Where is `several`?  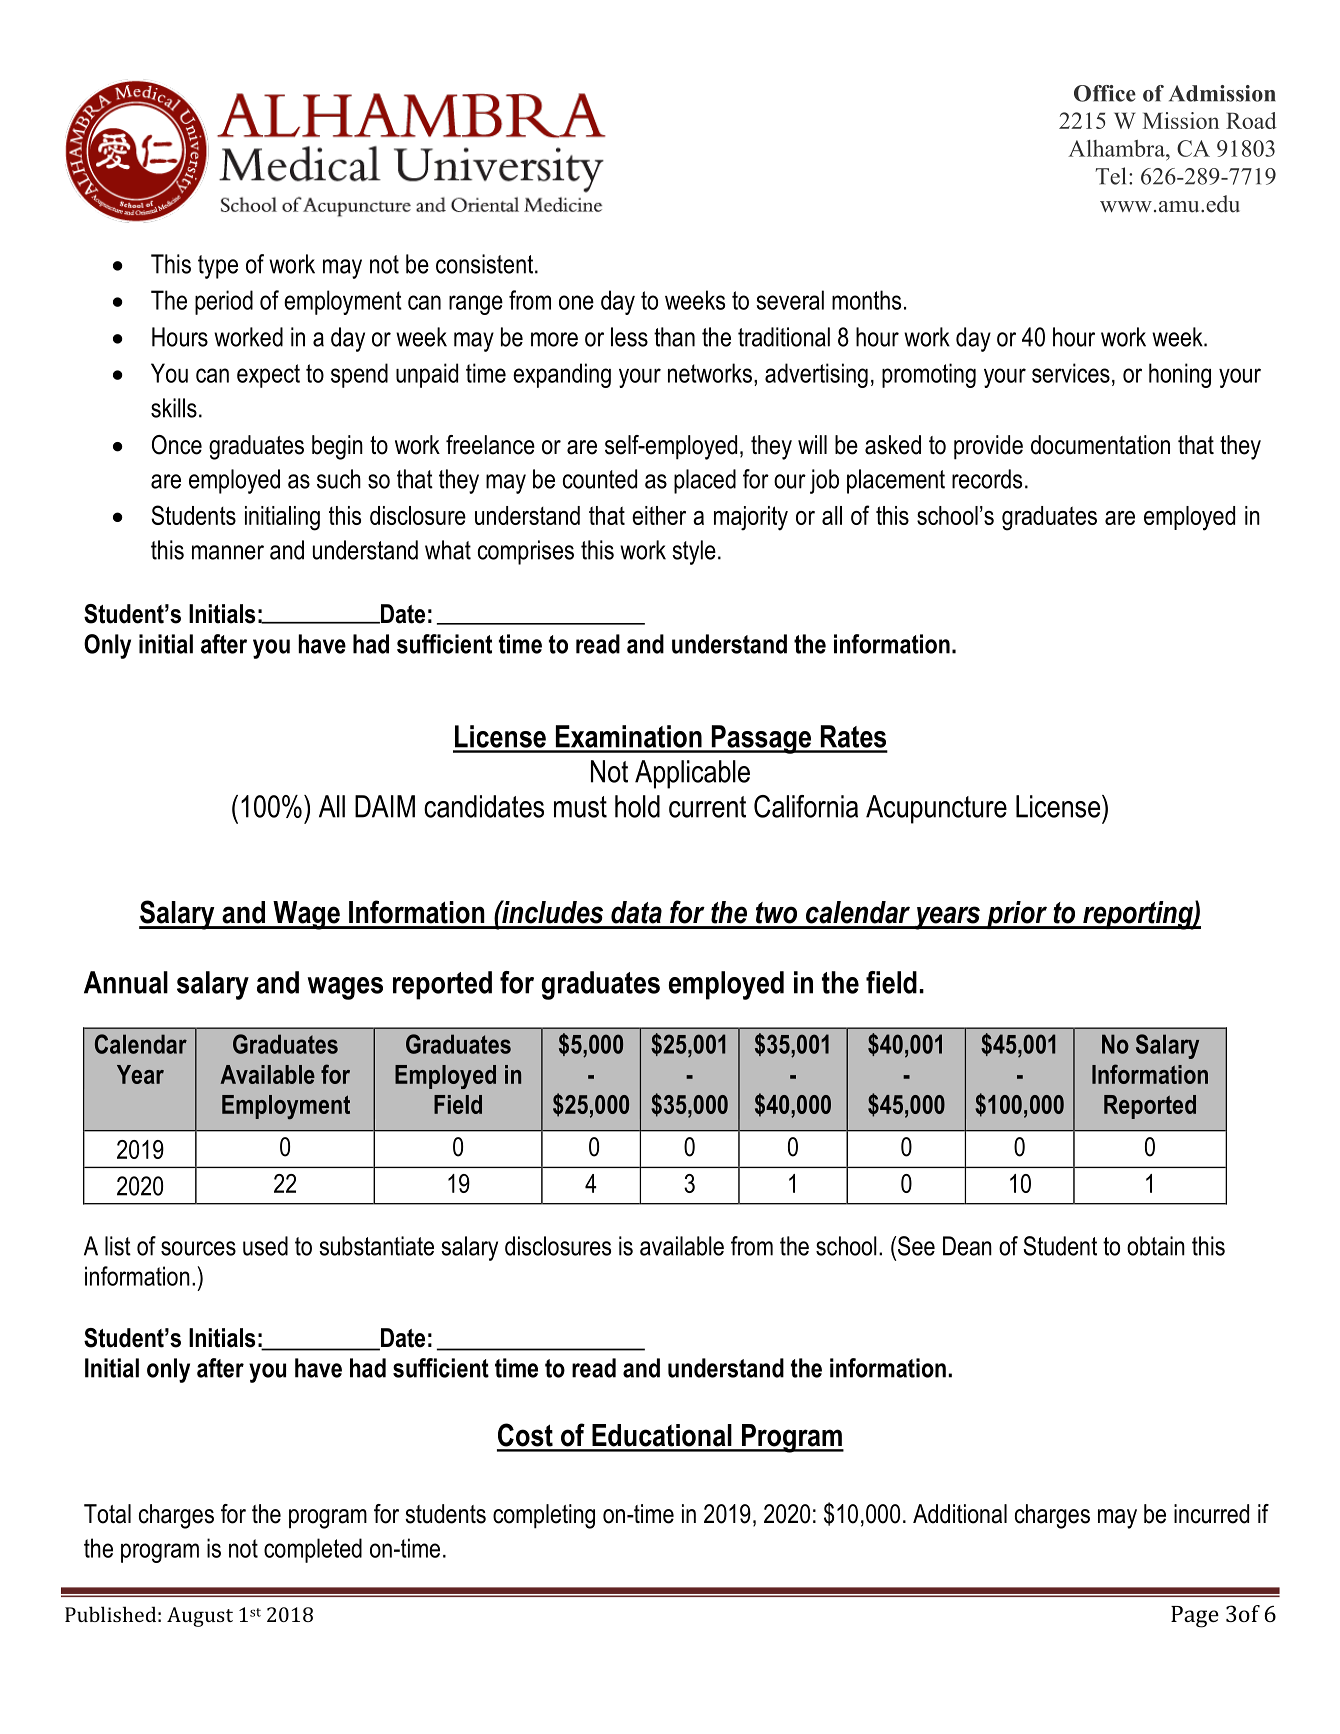
several is located at coordinates (790, 300).
